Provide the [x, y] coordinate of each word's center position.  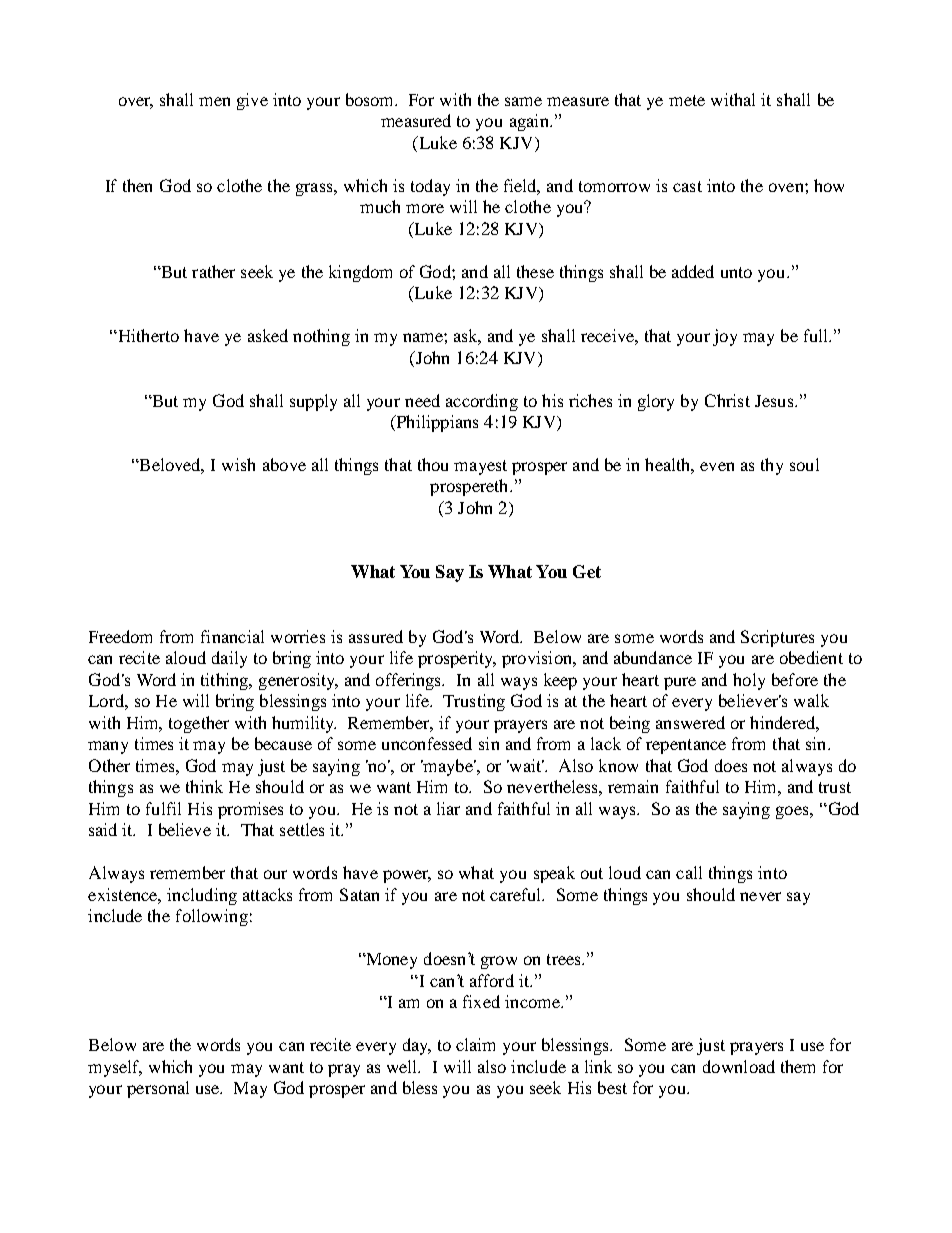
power [407, 876]
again [530, 122]
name [424, 337]
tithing [226, 681]
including [202, 896]
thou [433, 464]
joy [725, 337]
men [214, 101]
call [689, 872]
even [717, 466]
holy [749, 681]
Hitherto [147, 335]
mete [687, 100]
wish [238, 464]
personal [158, 1089]
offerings [410, 681]
